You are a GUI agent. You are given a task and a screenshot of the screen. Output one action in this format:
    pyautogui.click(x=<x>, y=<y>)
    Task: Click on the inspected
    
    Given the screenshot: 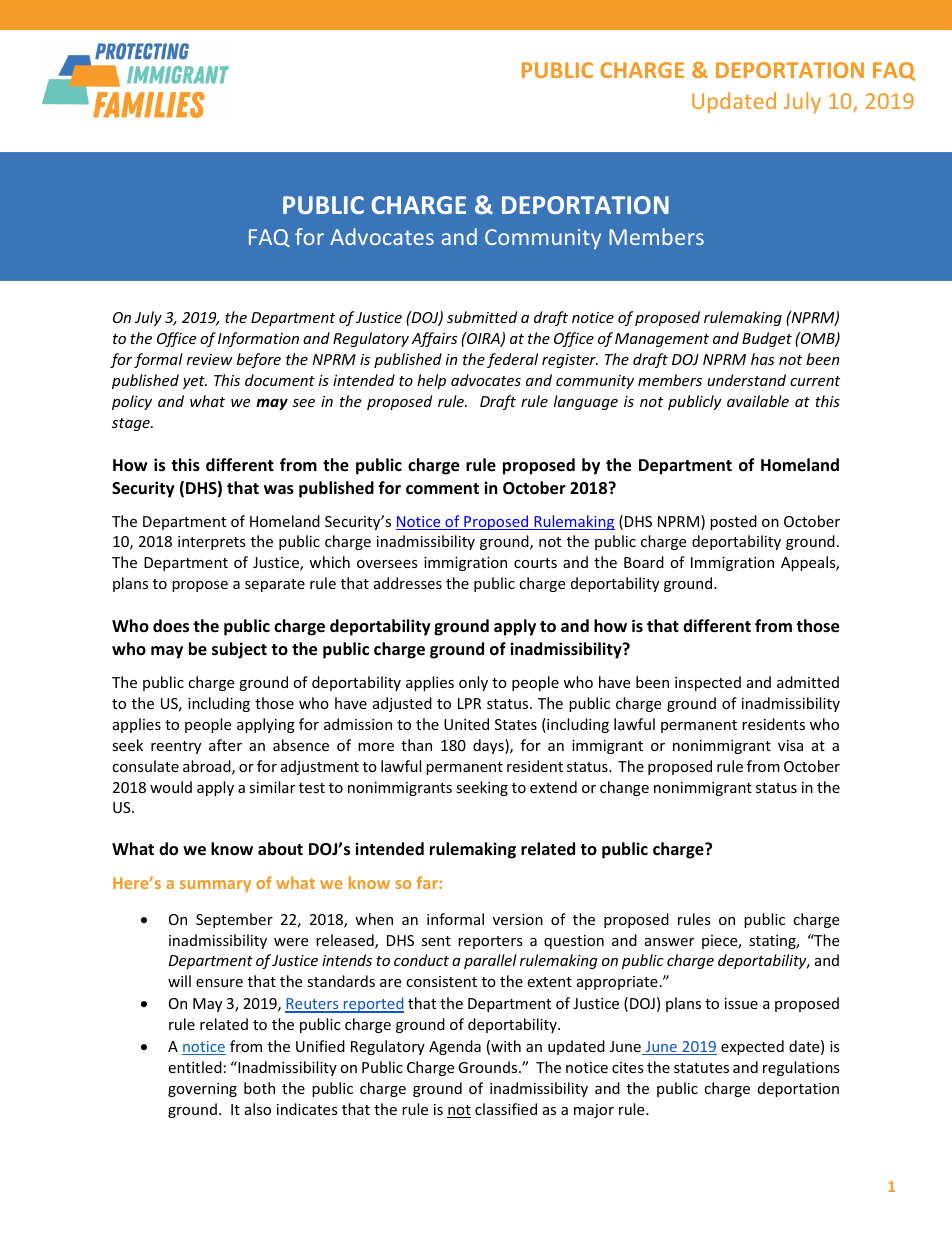 What is the action you would take?
    pyautogui.click(x=708, y=683)
